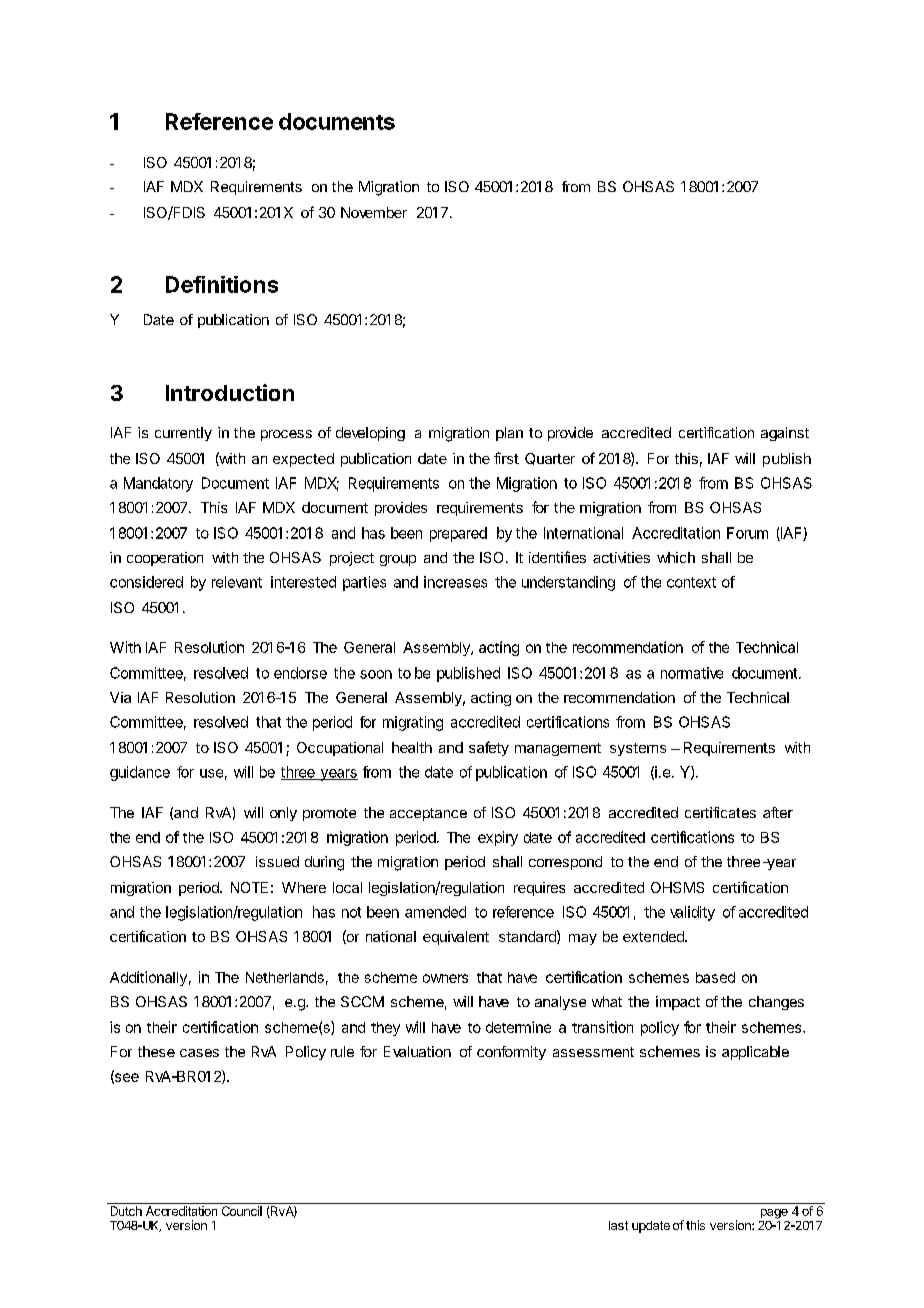 The width and height of the screenshot is (924, 1308). Describe the element at coordinates (692, 673) in the screenshot. I see `normative` at that location.
